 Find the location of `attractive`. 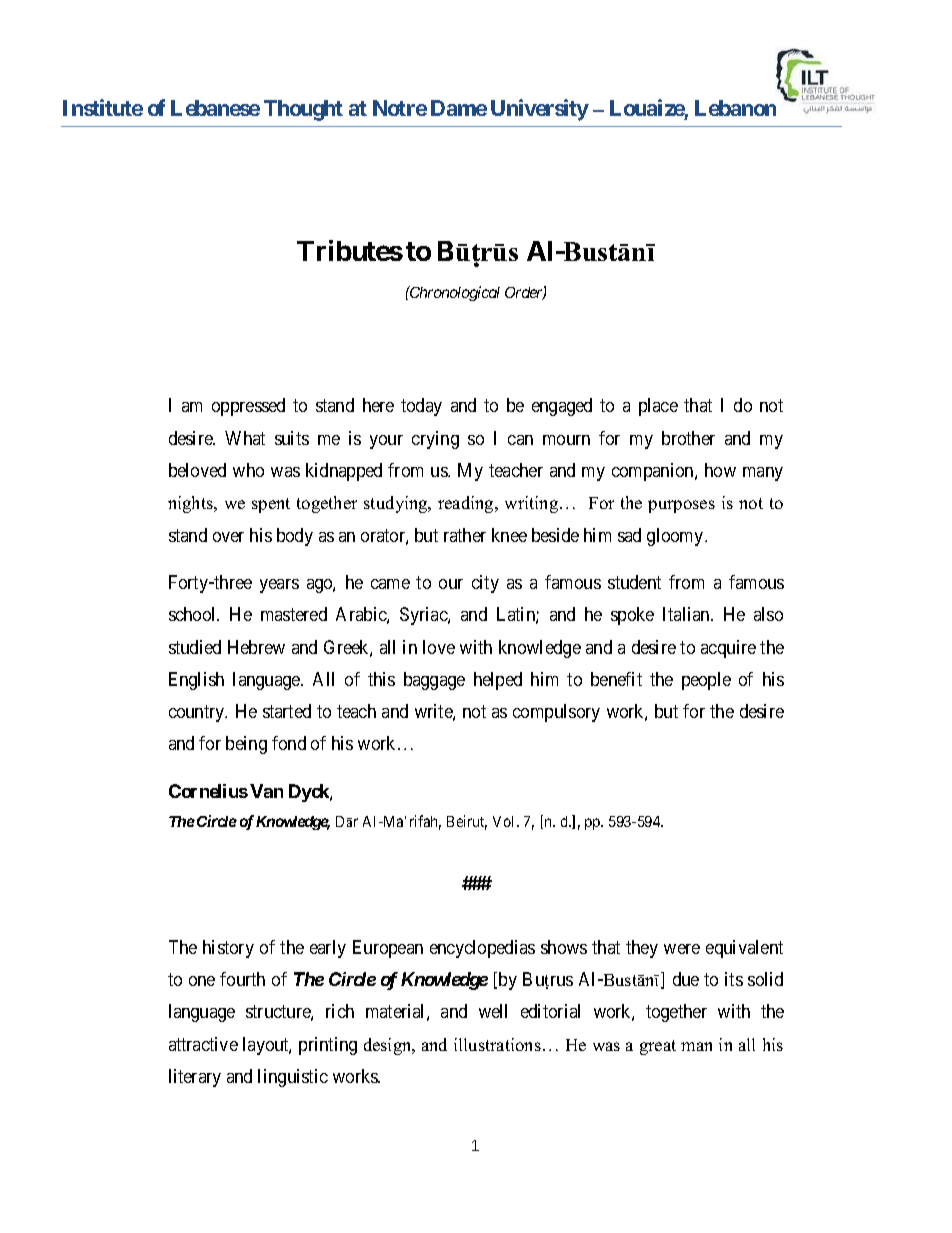

attractive is located at coordinates (203, 1044).
